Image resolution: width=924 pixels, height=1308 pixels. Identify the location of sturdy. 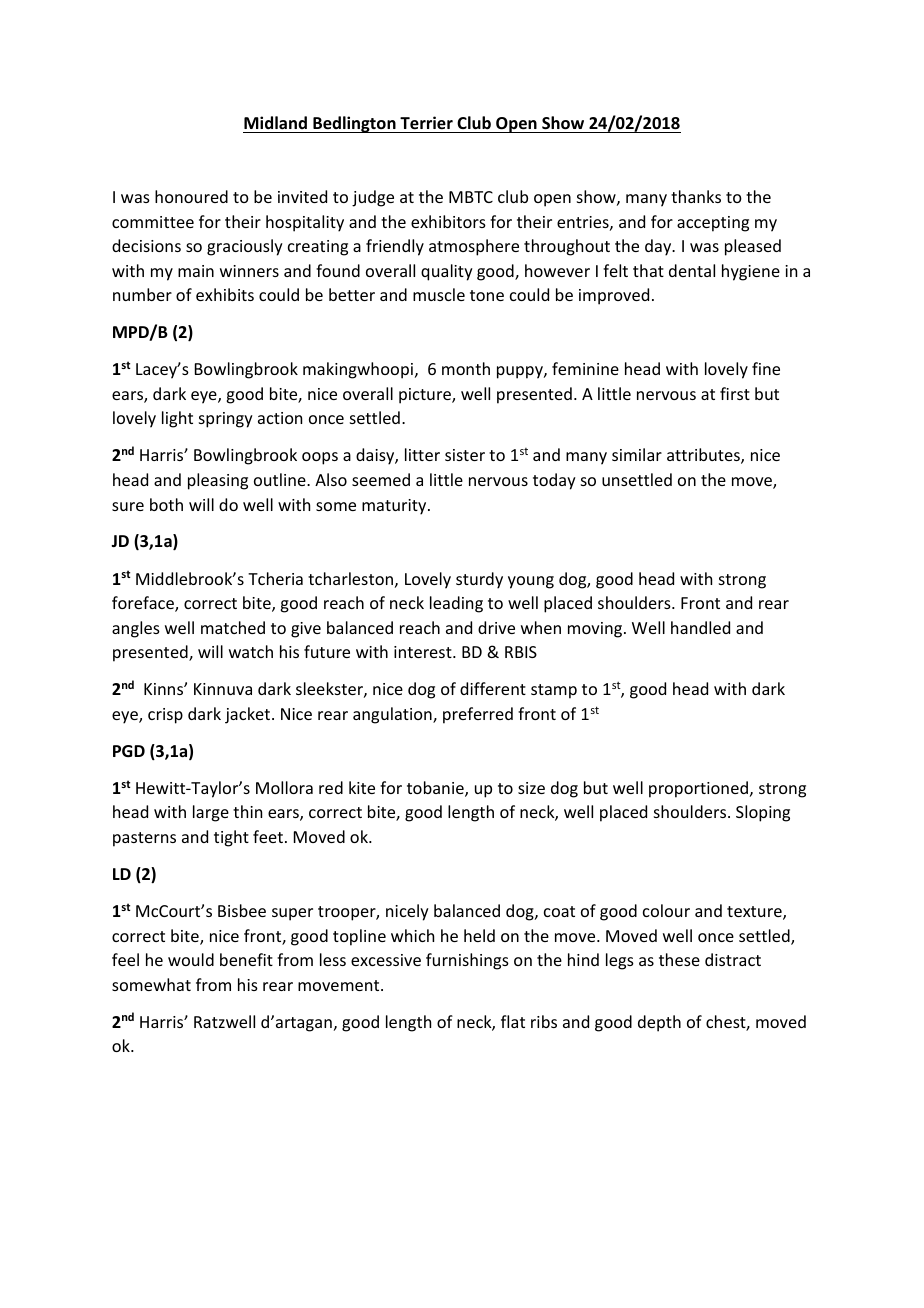
(479, 580).
